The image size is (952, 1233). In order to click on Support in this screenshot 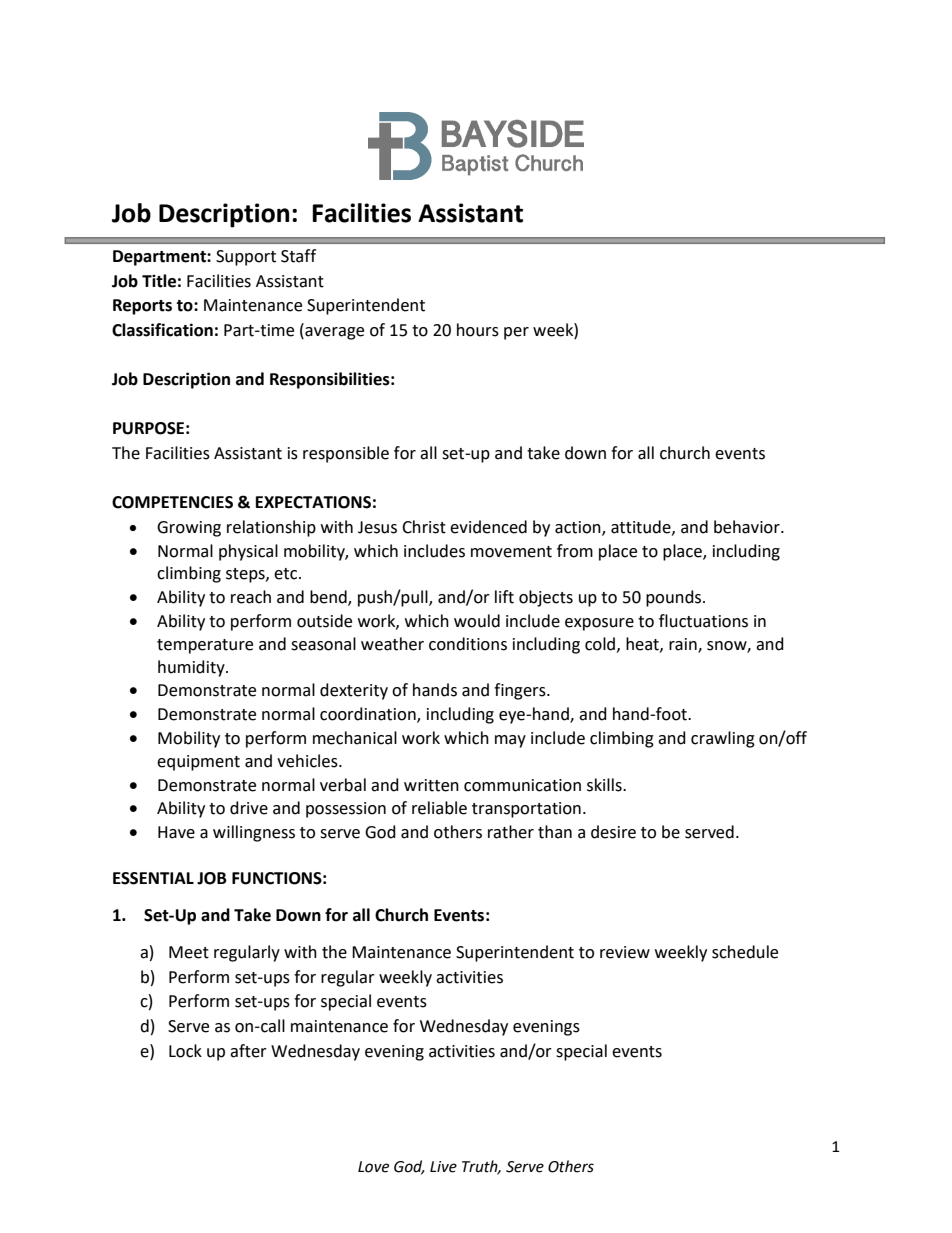, I will do `click(246, 258)`.
